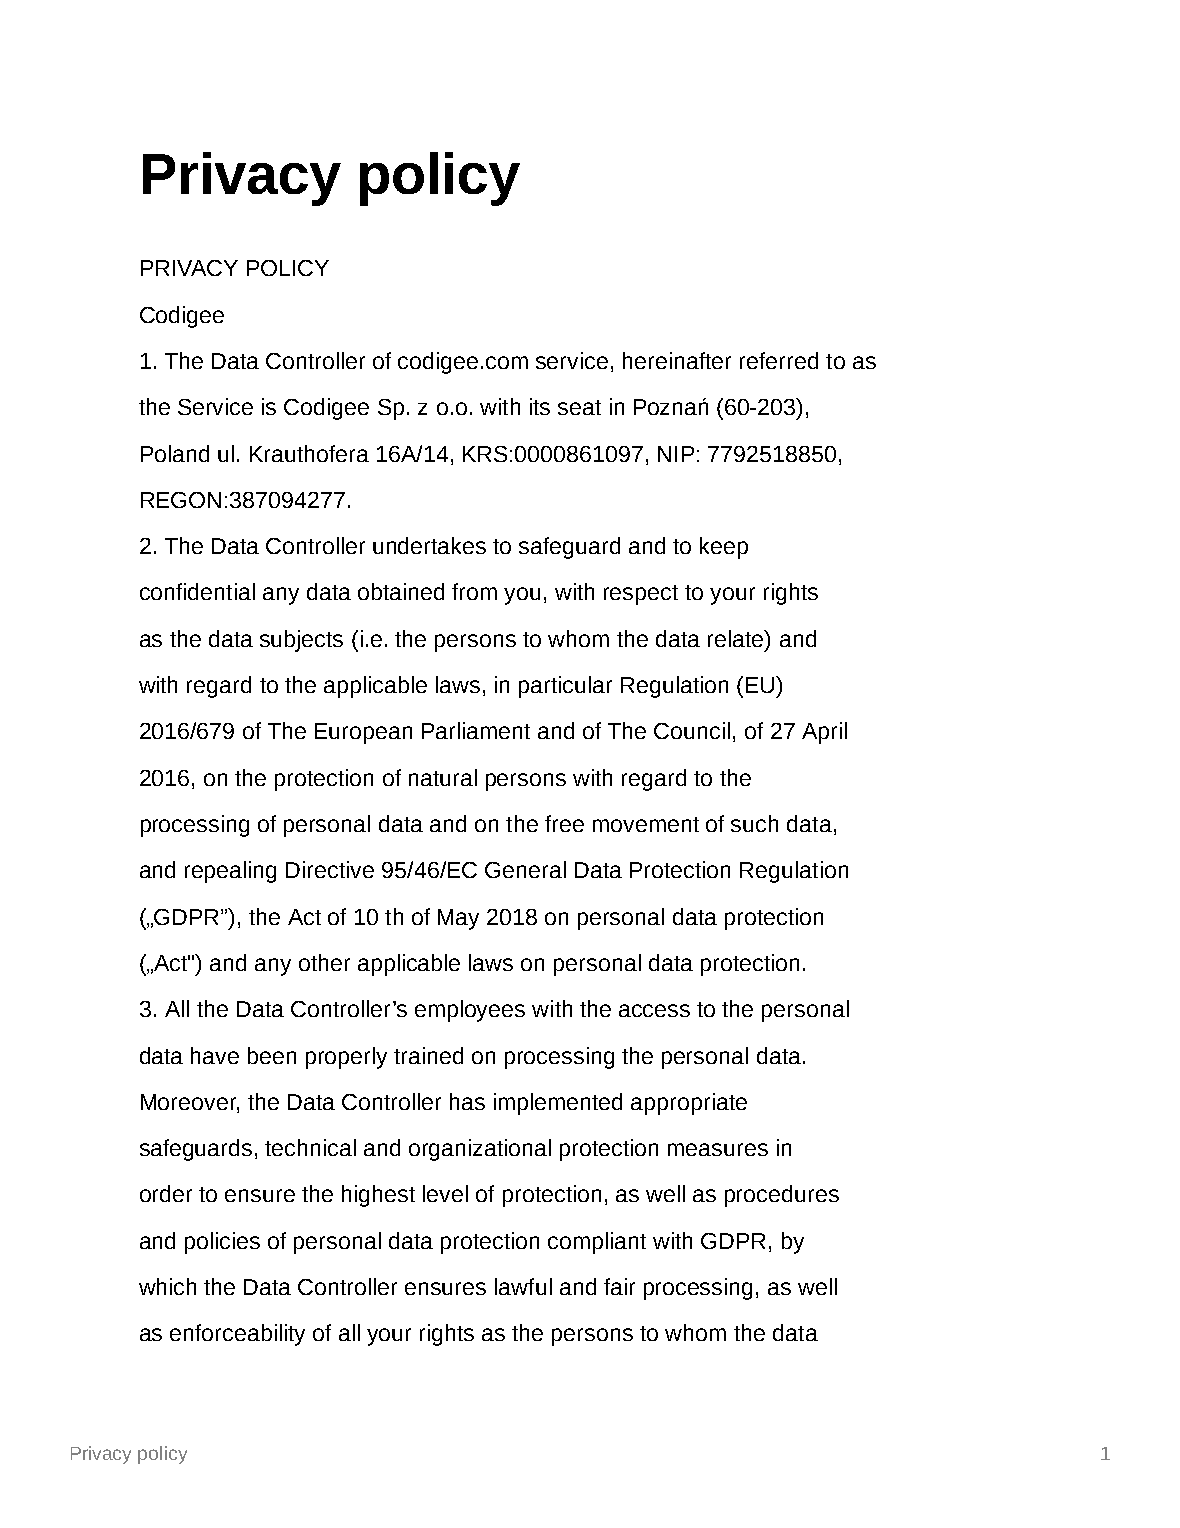 The image size is (1180, 1528). Describe the element at coordinates (689, 1104) in the screenshot. I see `appropriate` at that location.
